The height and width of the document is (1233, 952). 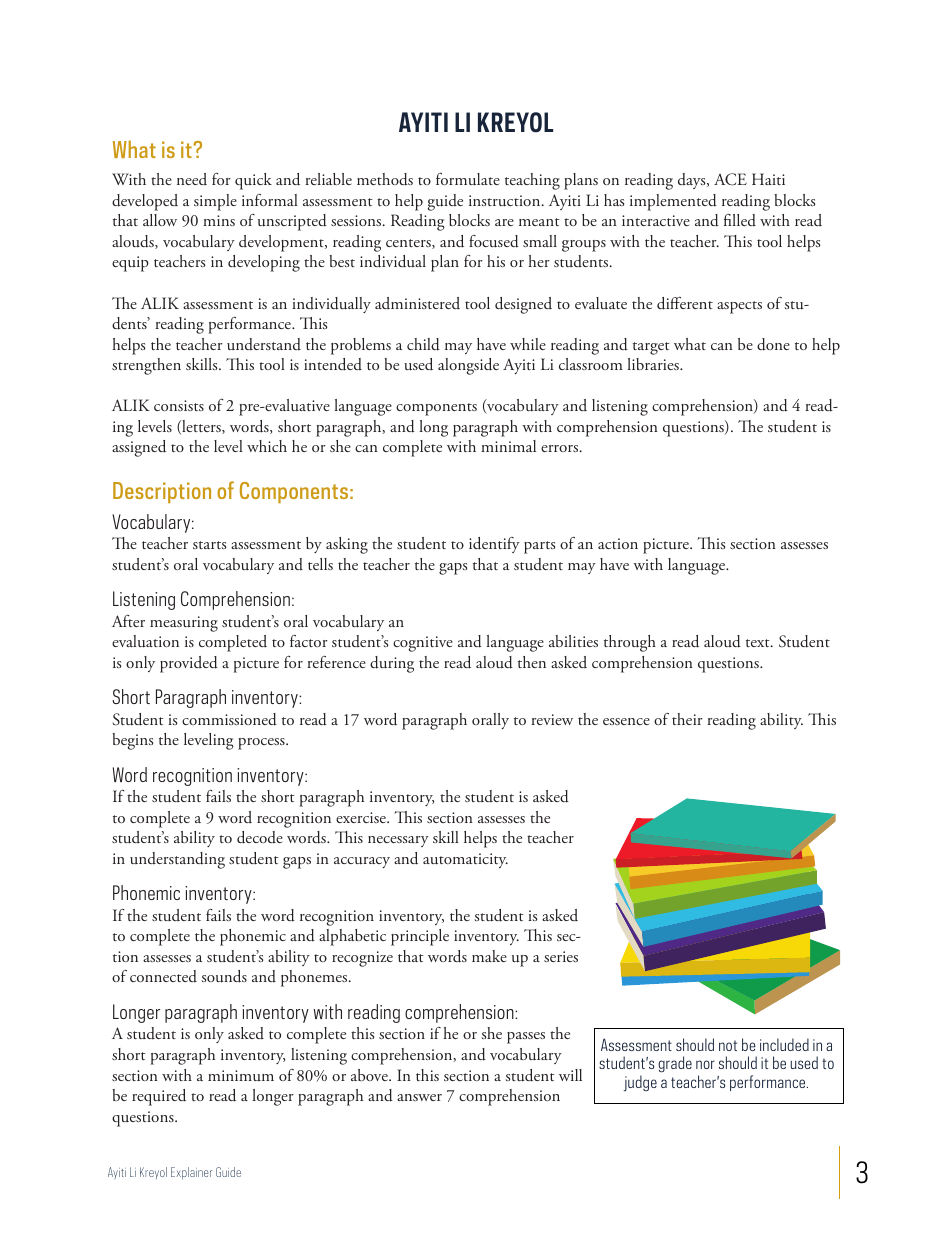 What do you see at coordinates (465, 860) in the document?
I see `automaticity` at bounding box center [465, 860].
